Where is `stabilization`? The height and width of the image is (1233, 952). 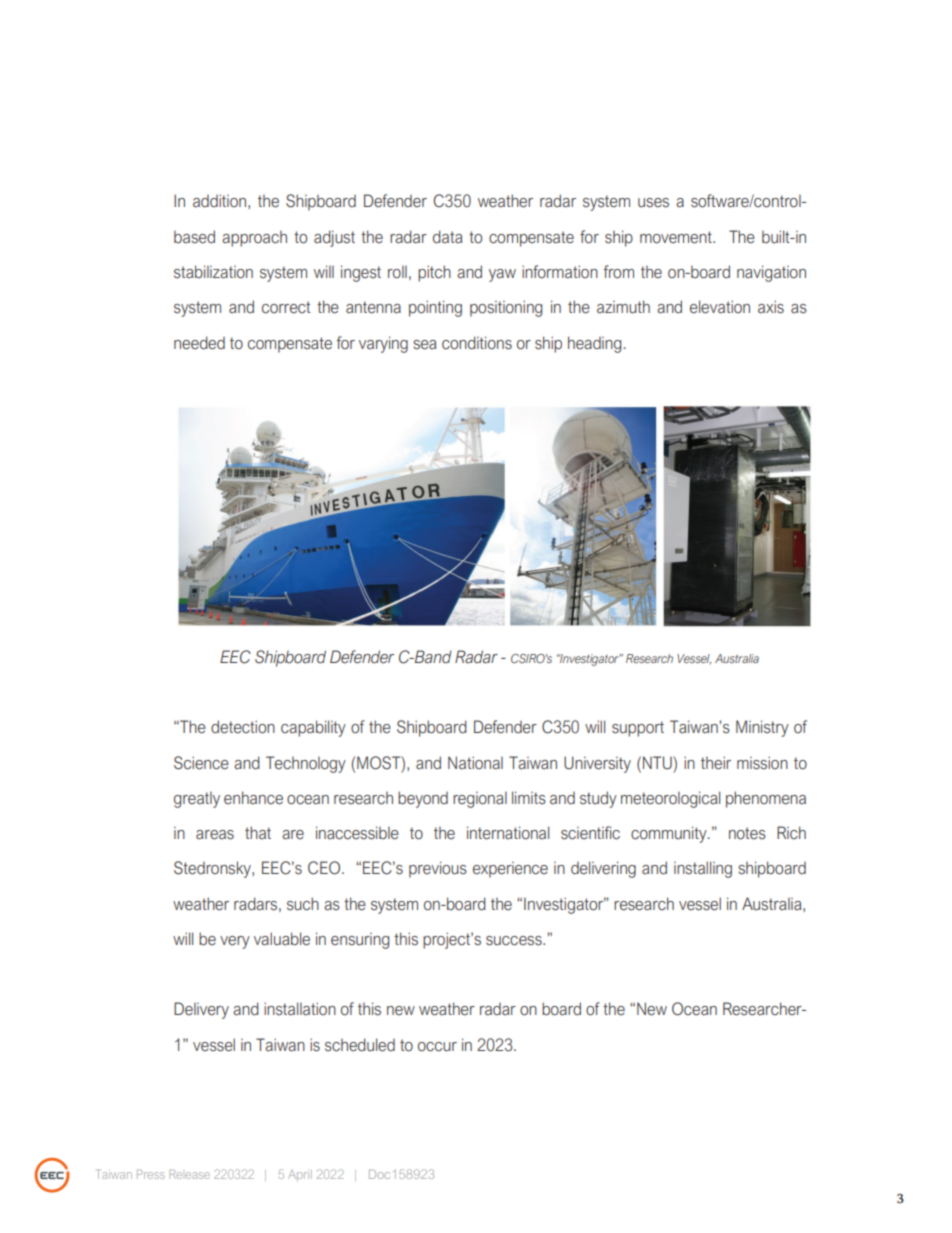
stabilization is located at coordinates (213, 272).
